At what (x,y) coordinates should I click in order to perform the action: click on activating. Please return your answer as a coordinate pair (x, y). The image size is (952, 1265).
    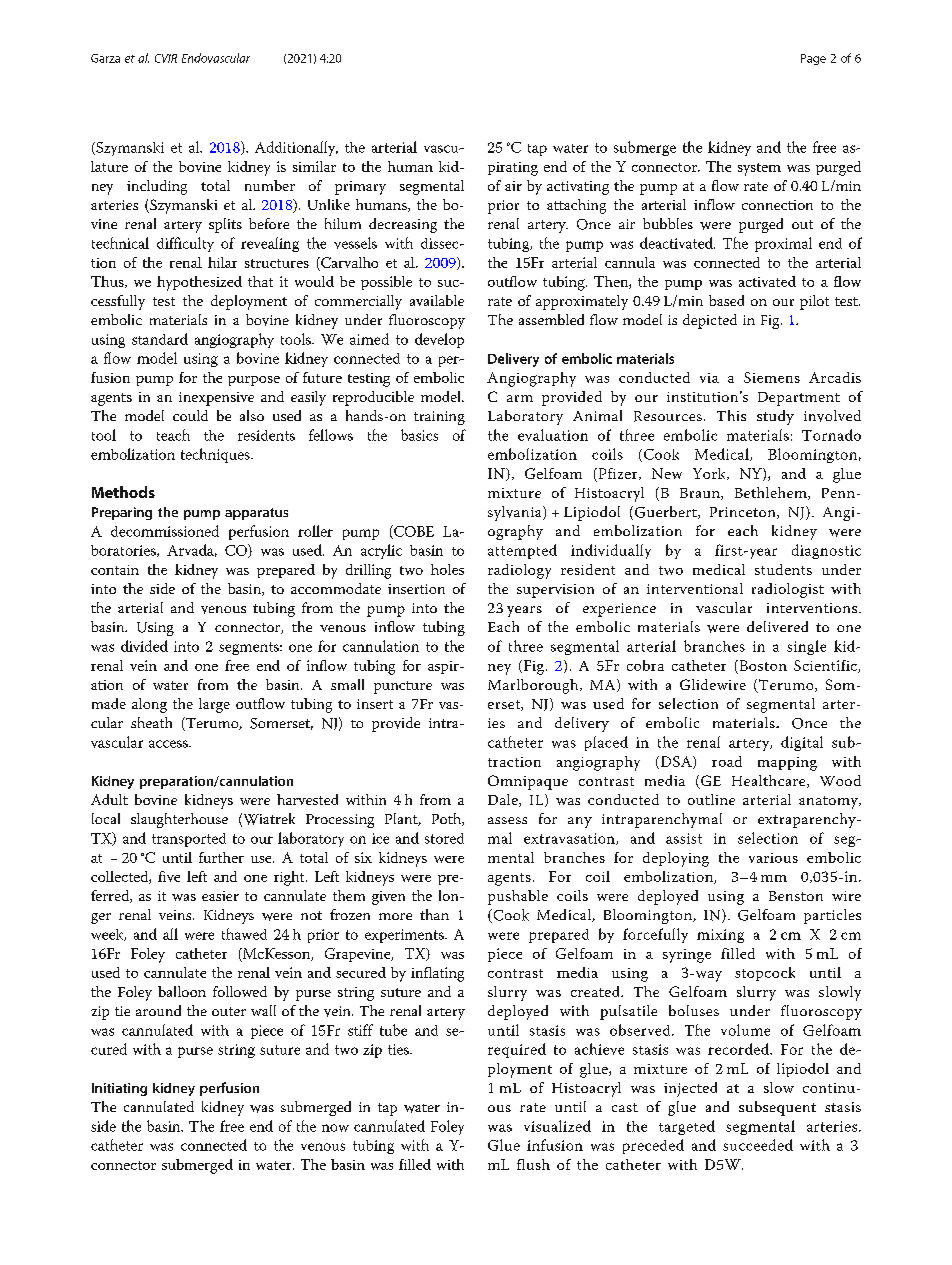
    Looking at the image, I should click on (578, 188).
